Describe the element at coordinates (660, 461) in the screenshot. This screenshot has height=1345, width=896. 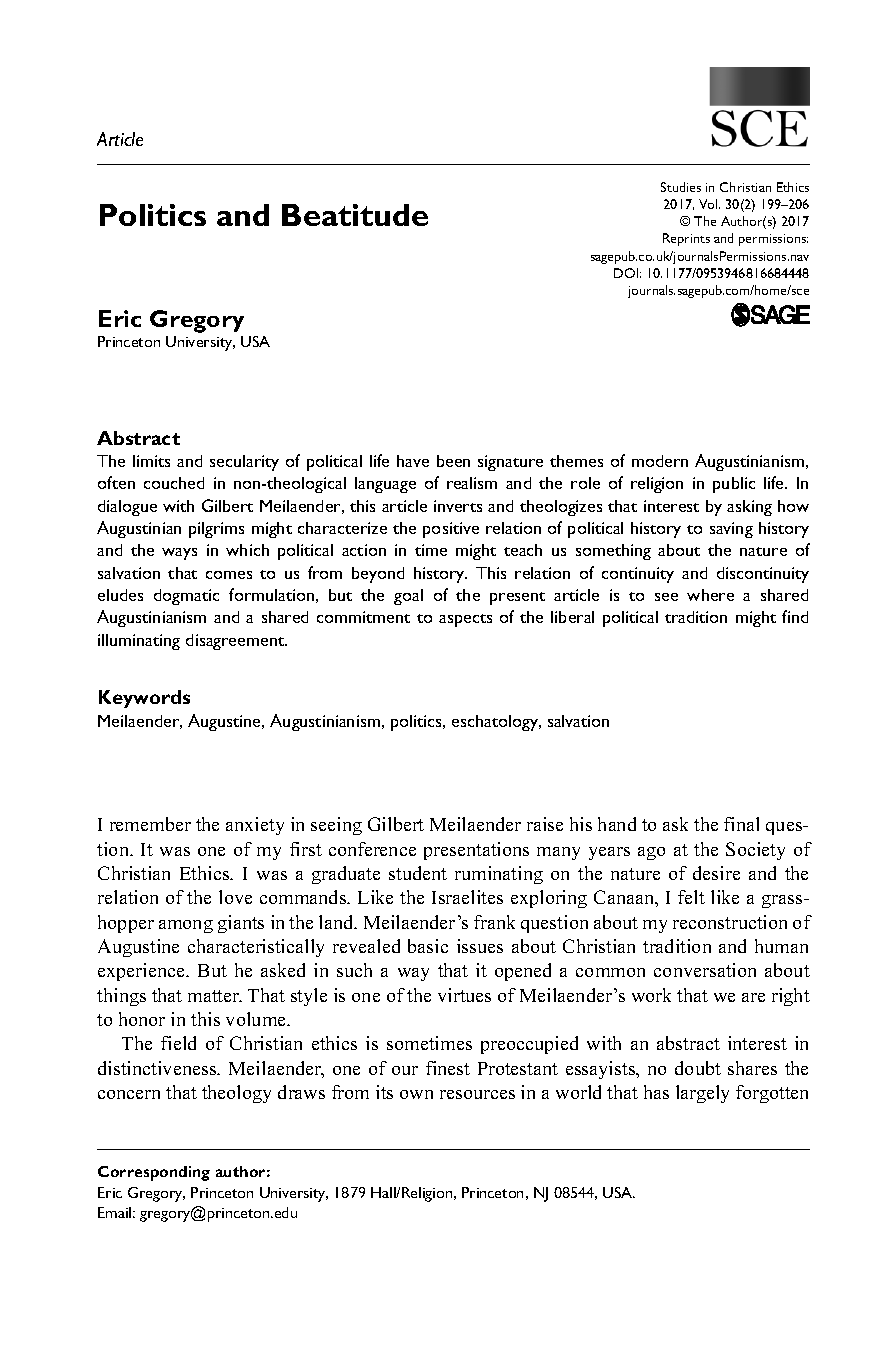
I see `modern` at that location.
